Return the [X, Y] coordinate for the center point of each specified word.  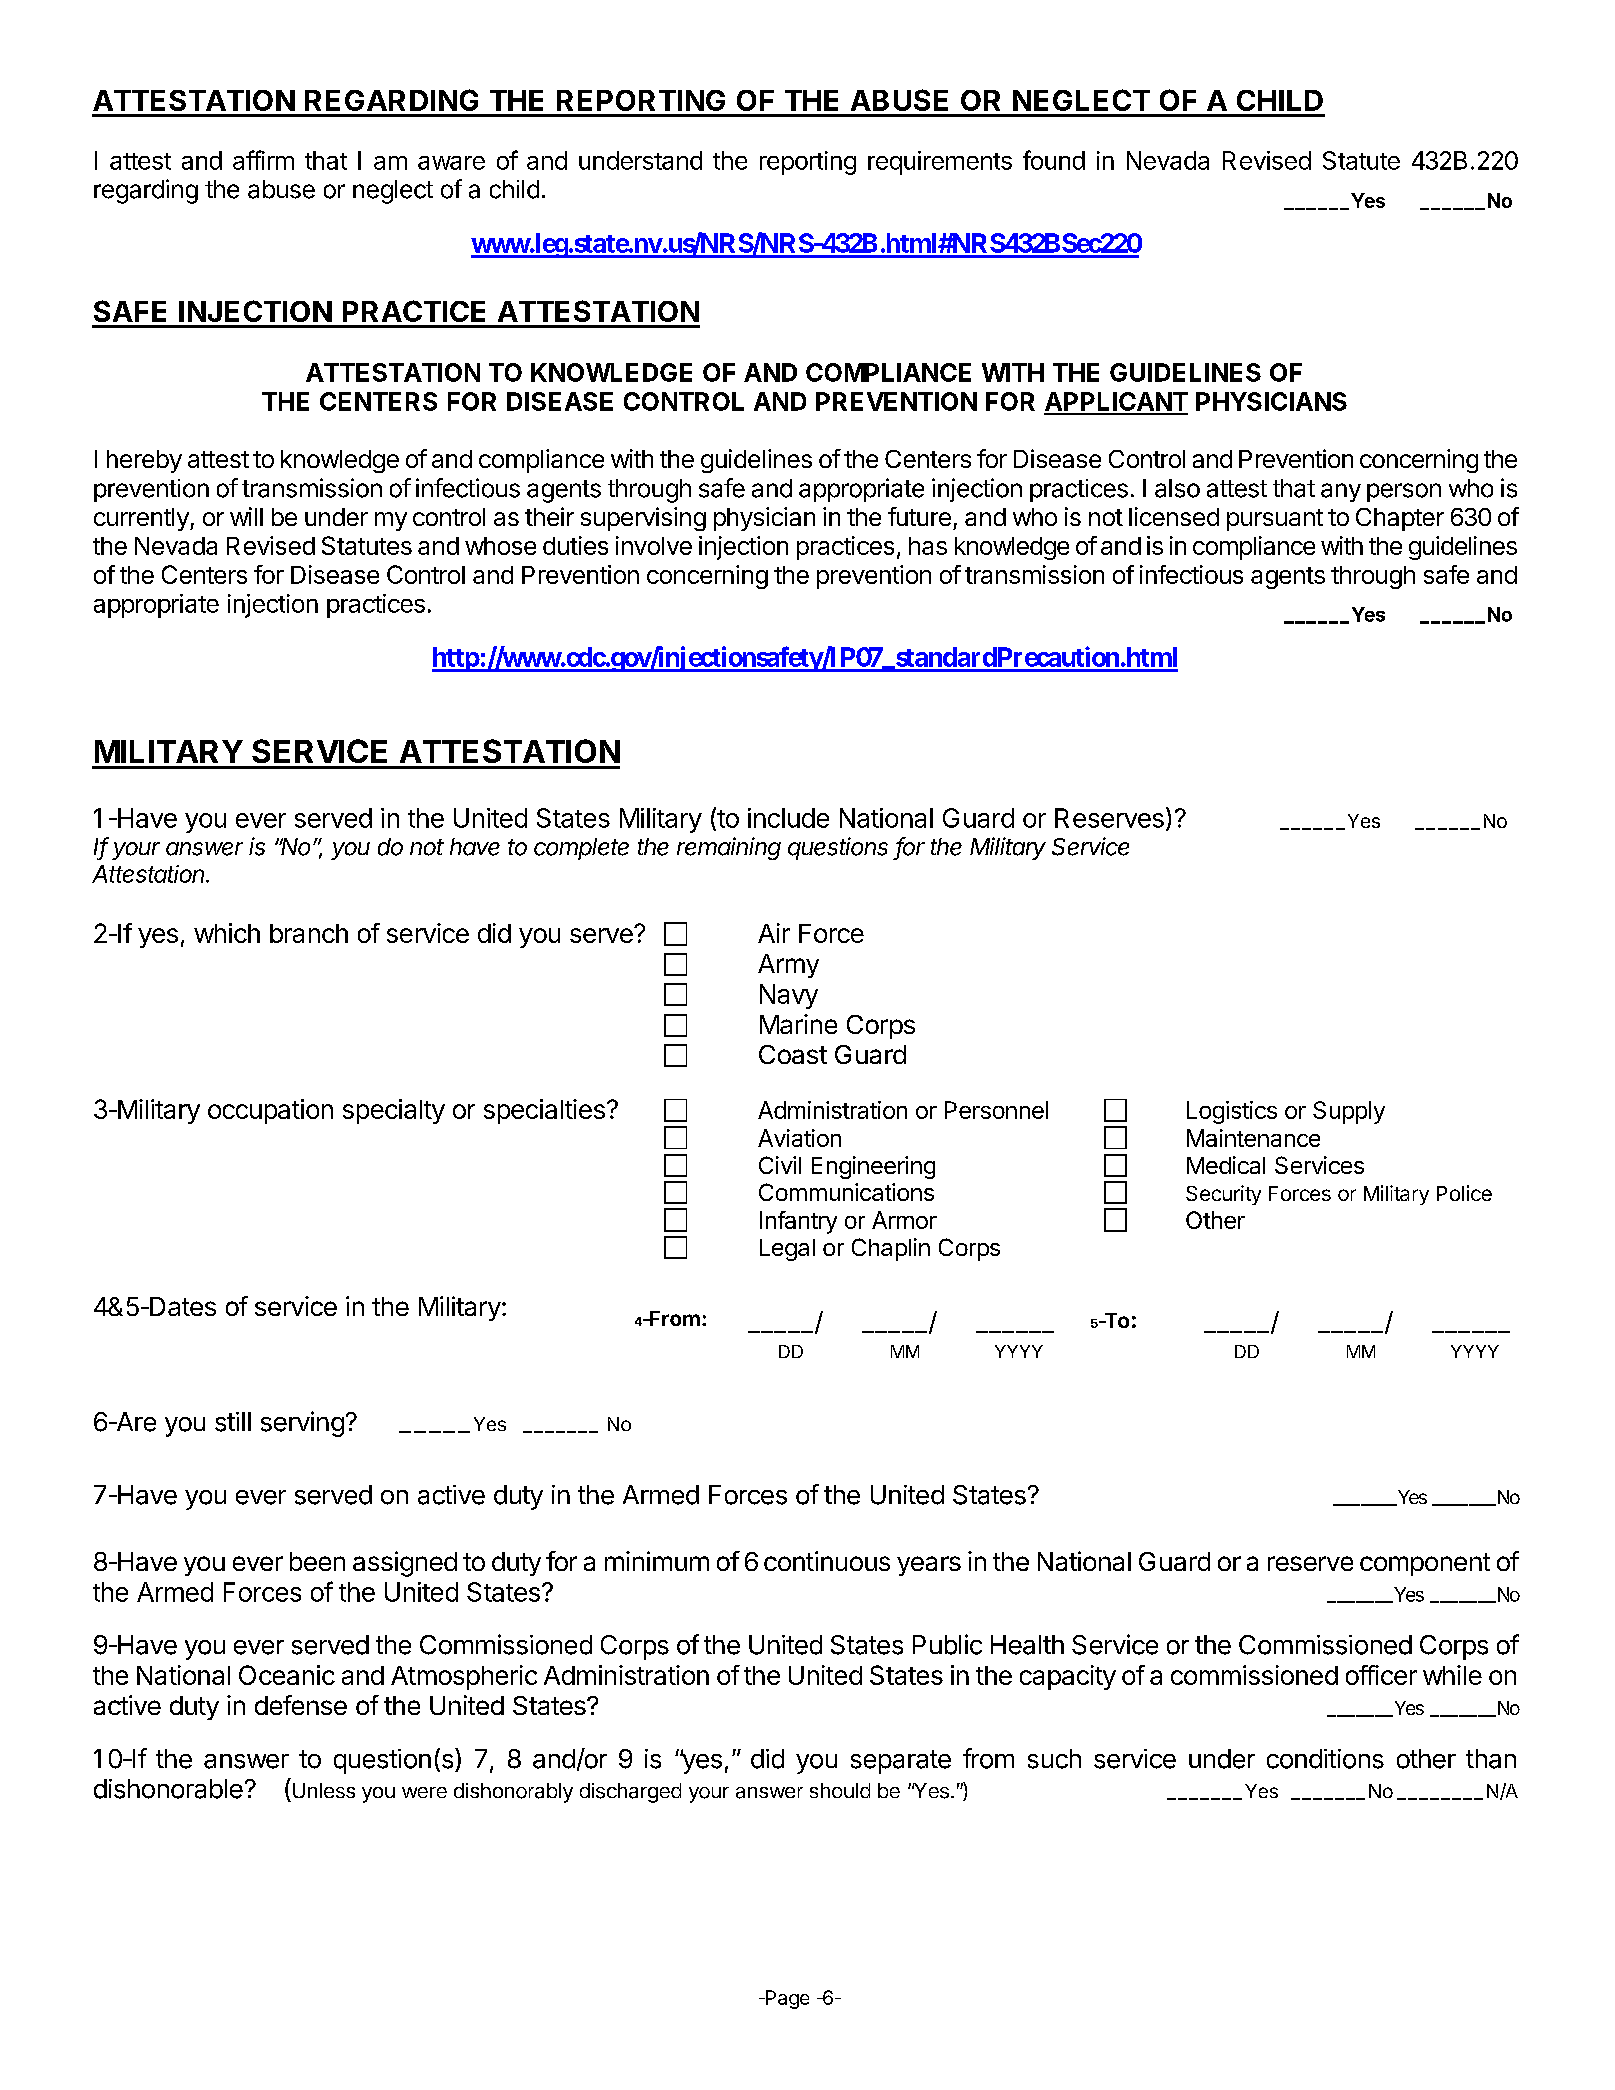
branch [309, 933]
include [788, 818]
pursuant [1275, 520]
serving [302, 1424]
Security [1223, 1195]
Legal [787, 1250]
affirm [263, 160]
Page [786, 1999]
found [1054, 160]
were [424, 1792]
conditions [1325, 1759]
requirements [940, 163]
